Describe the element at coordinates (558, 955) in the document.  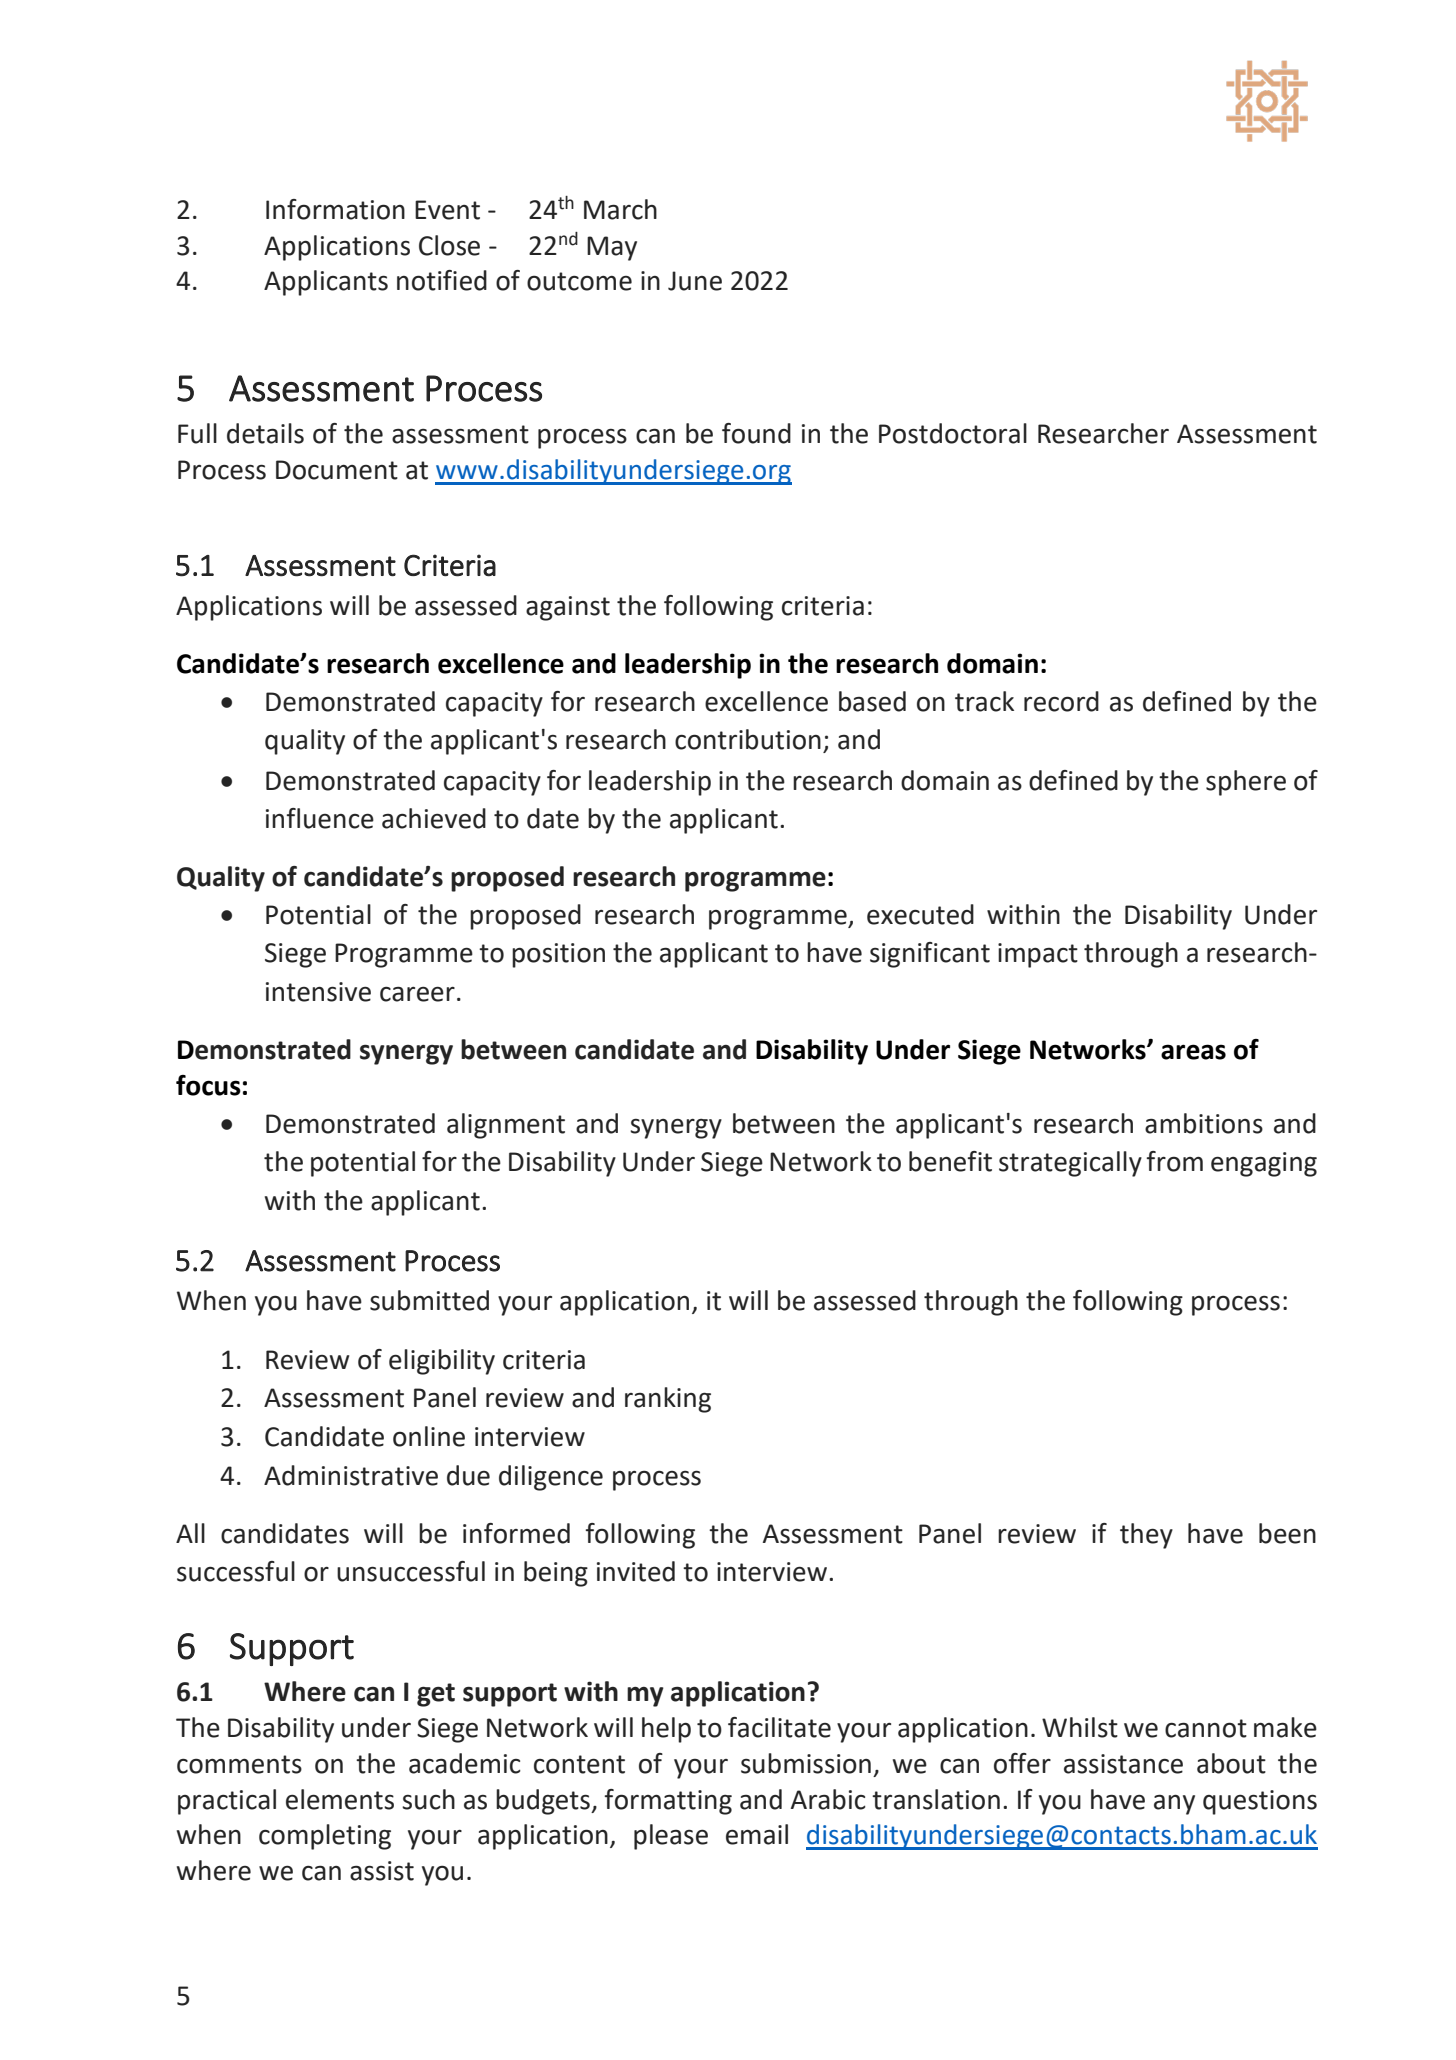
I see `position` at that location.
